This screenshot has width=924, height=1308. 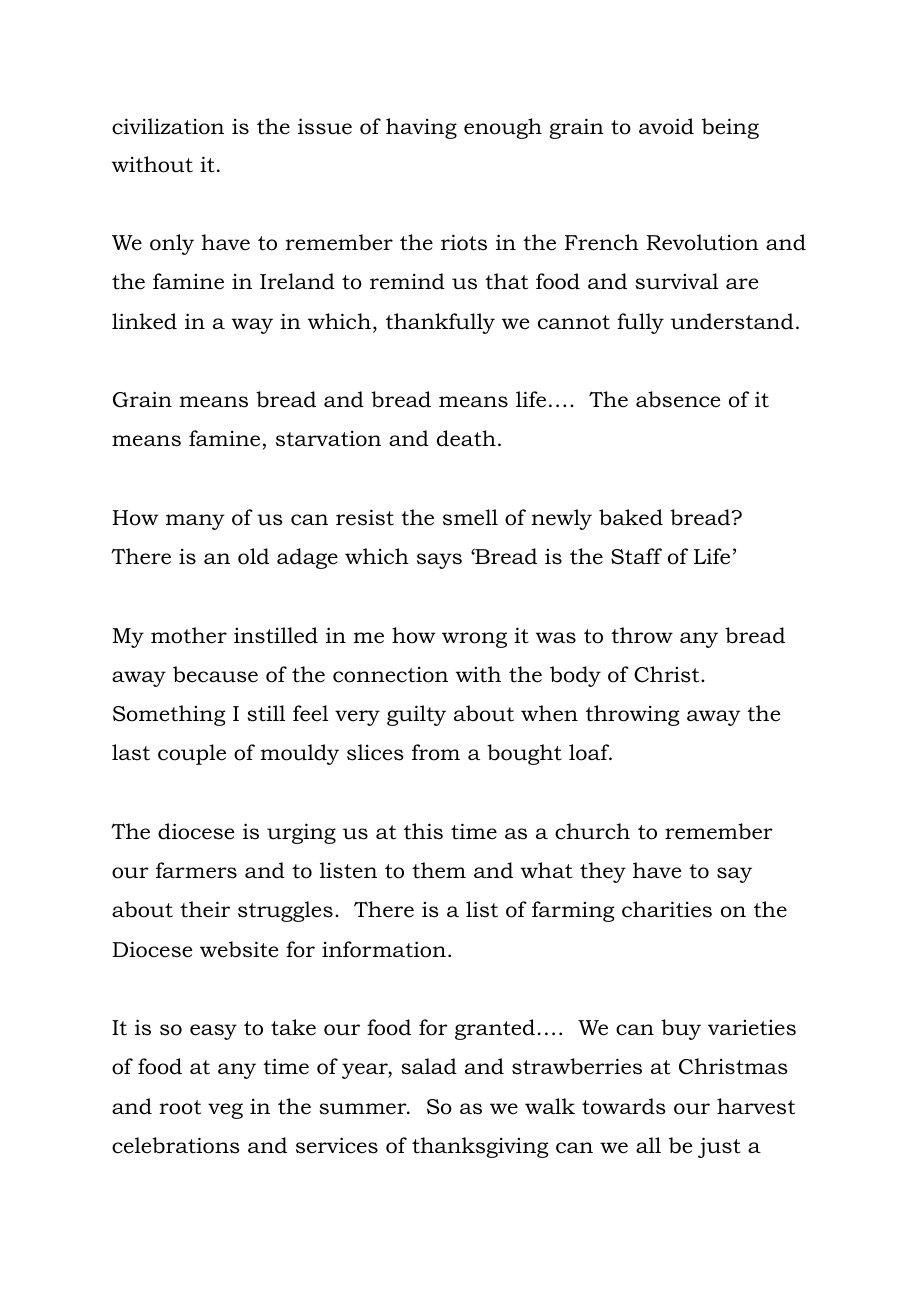 What do you see at coordinates (189, 635) in the screenshot?
I see `mother` at bounding box center [189, 635].
